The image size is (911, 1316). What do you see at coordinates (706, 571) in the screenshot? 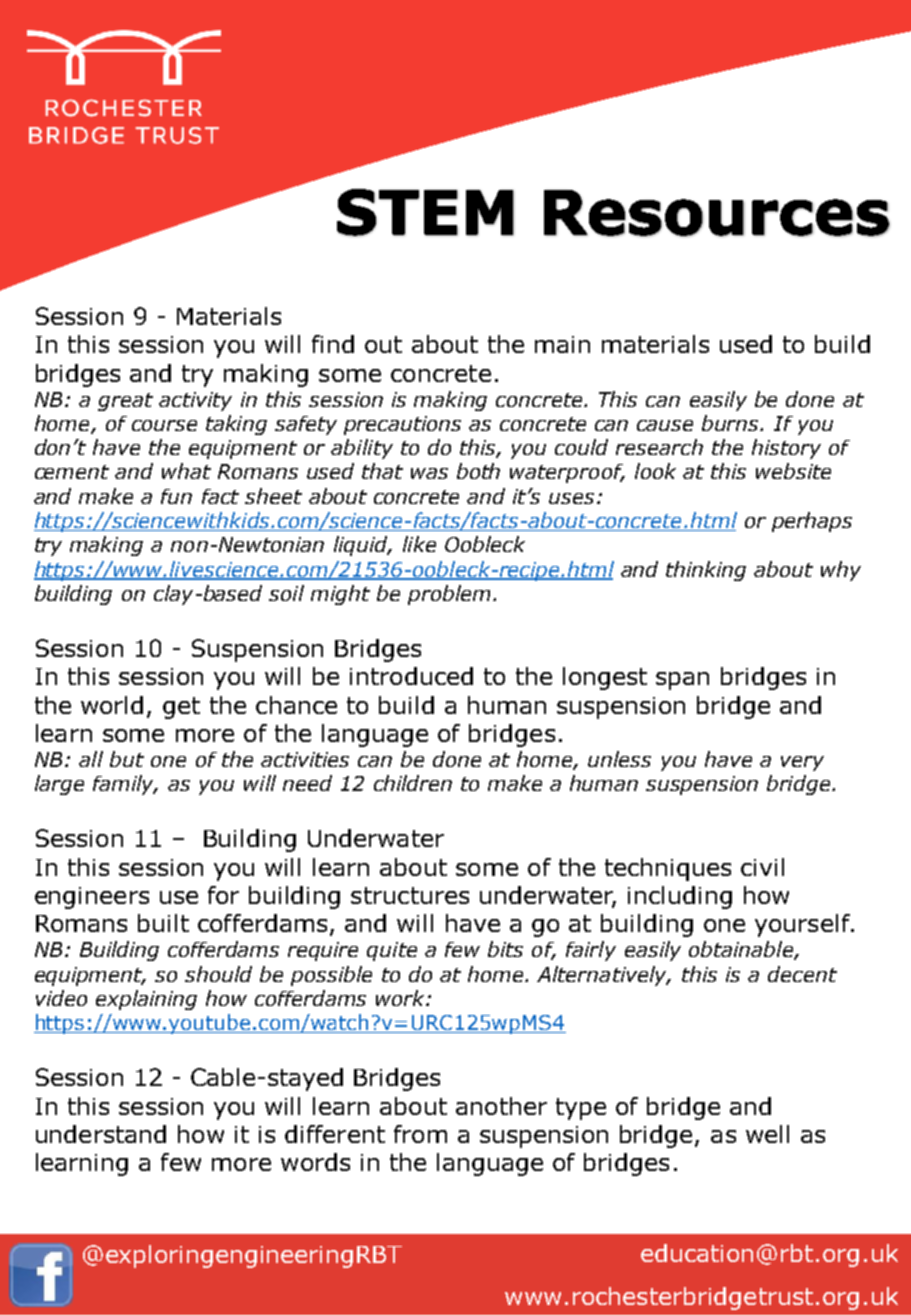
I see `thinking` at bounding box center [706, 571].
